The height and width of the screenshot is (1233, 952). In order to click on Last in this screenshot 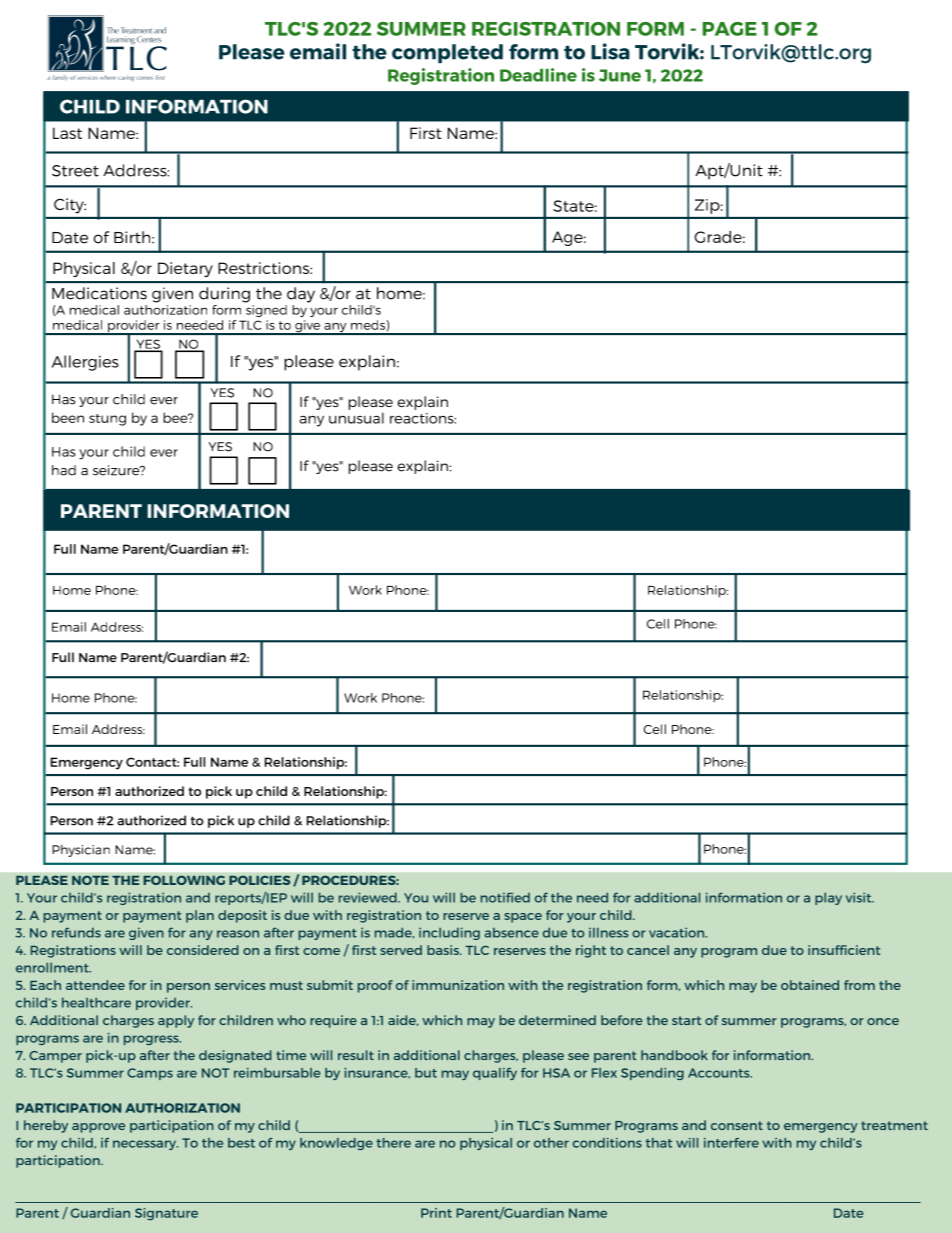, I will do `click(67, 133)`.
